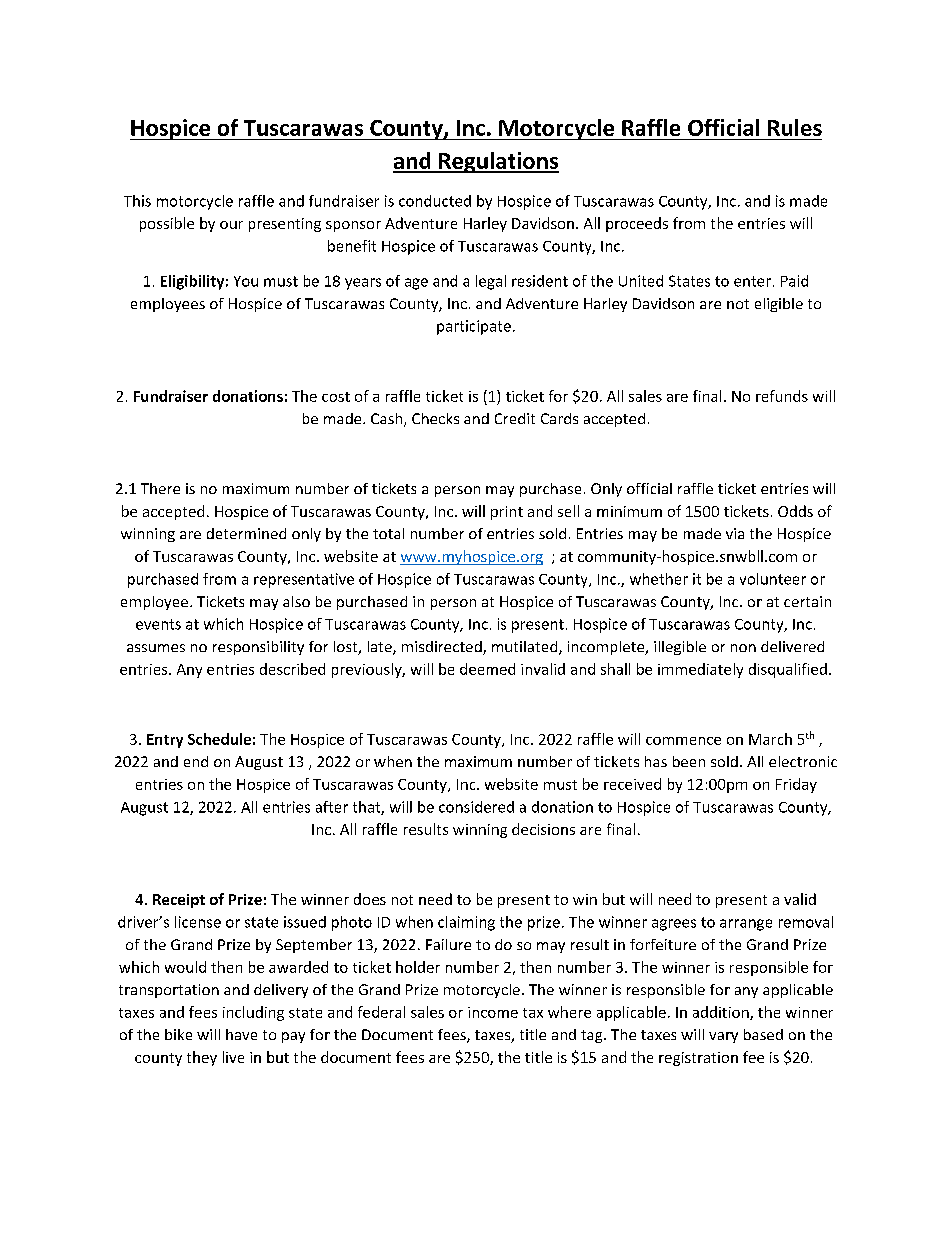 This screenshot has height=1233, width=952. I want to click on our, so click(231, 225).
